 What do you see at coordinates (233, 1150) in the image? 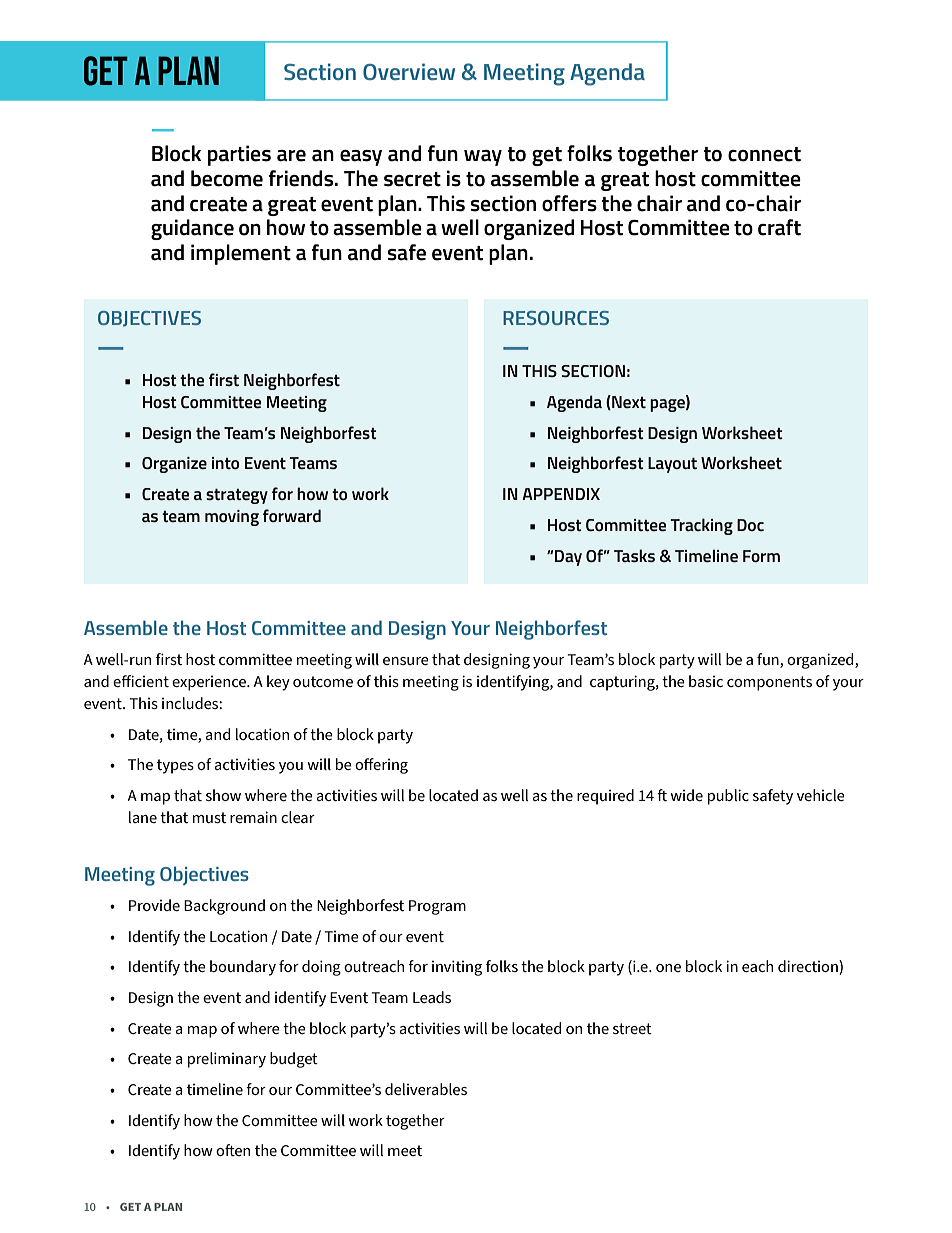
I see `often` at bounding box center [233, 1150].
